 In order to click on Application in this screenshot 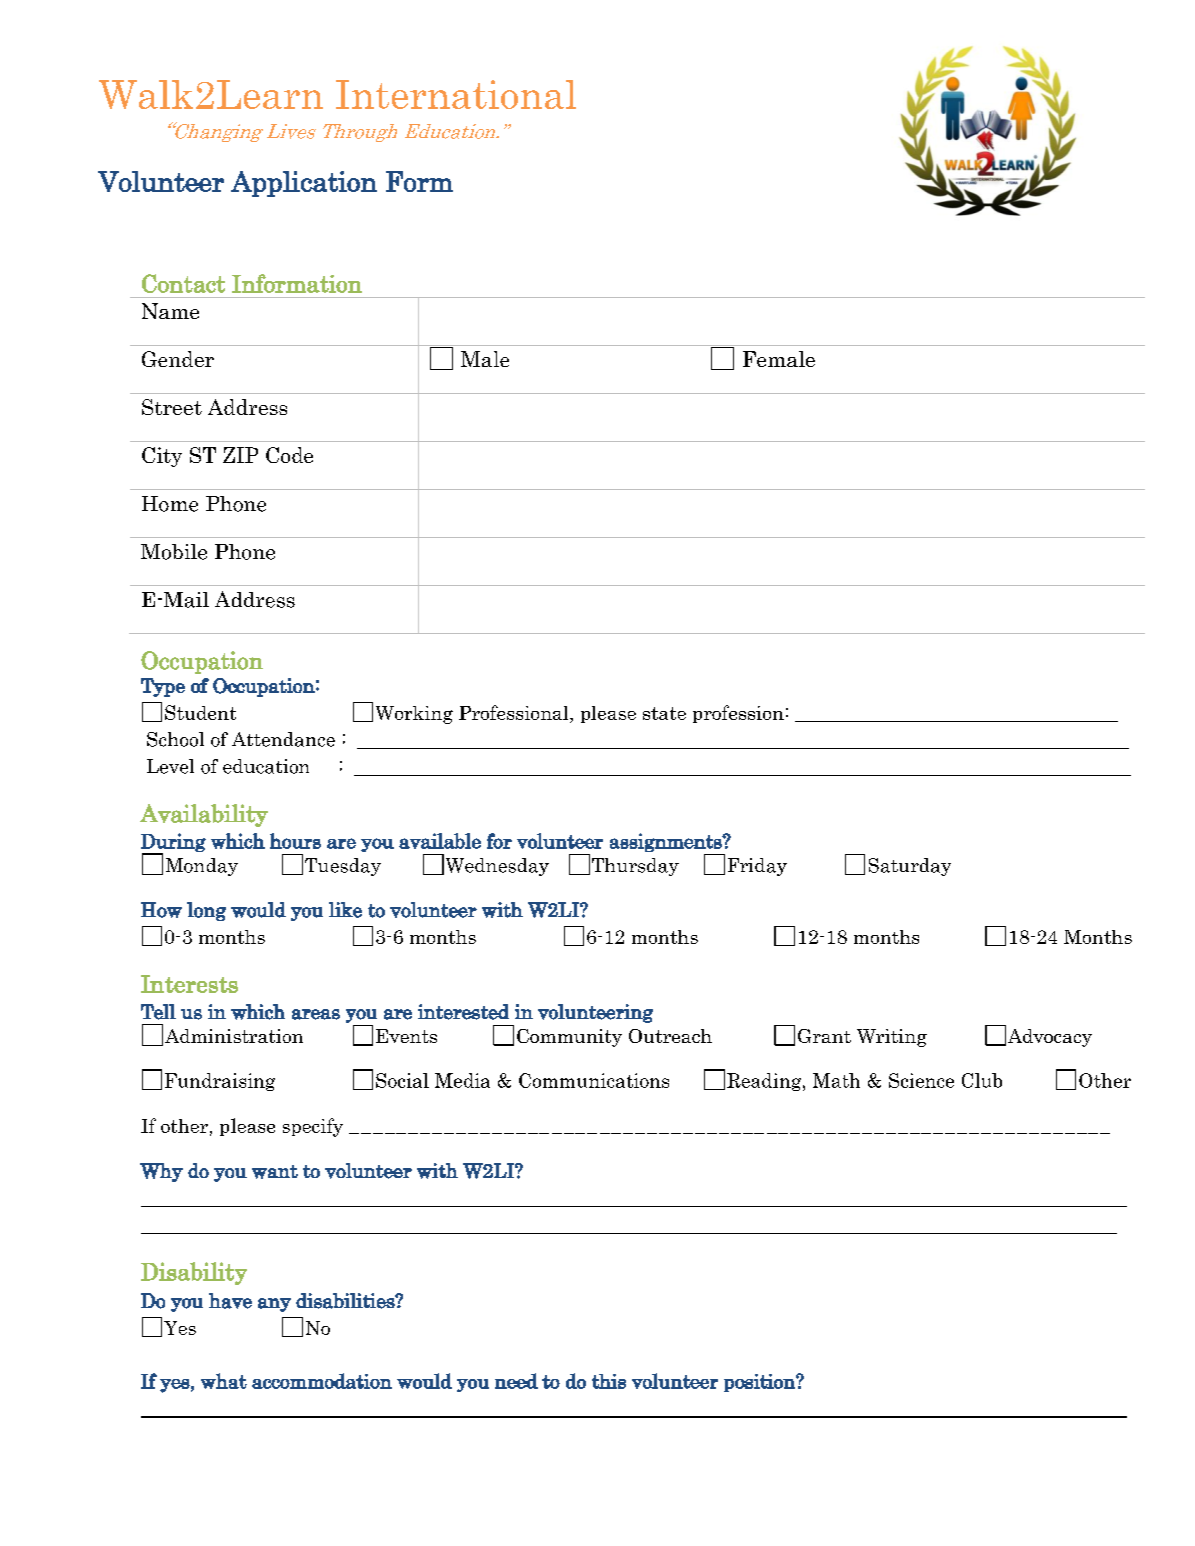, I will do `click(304, 184)`.
